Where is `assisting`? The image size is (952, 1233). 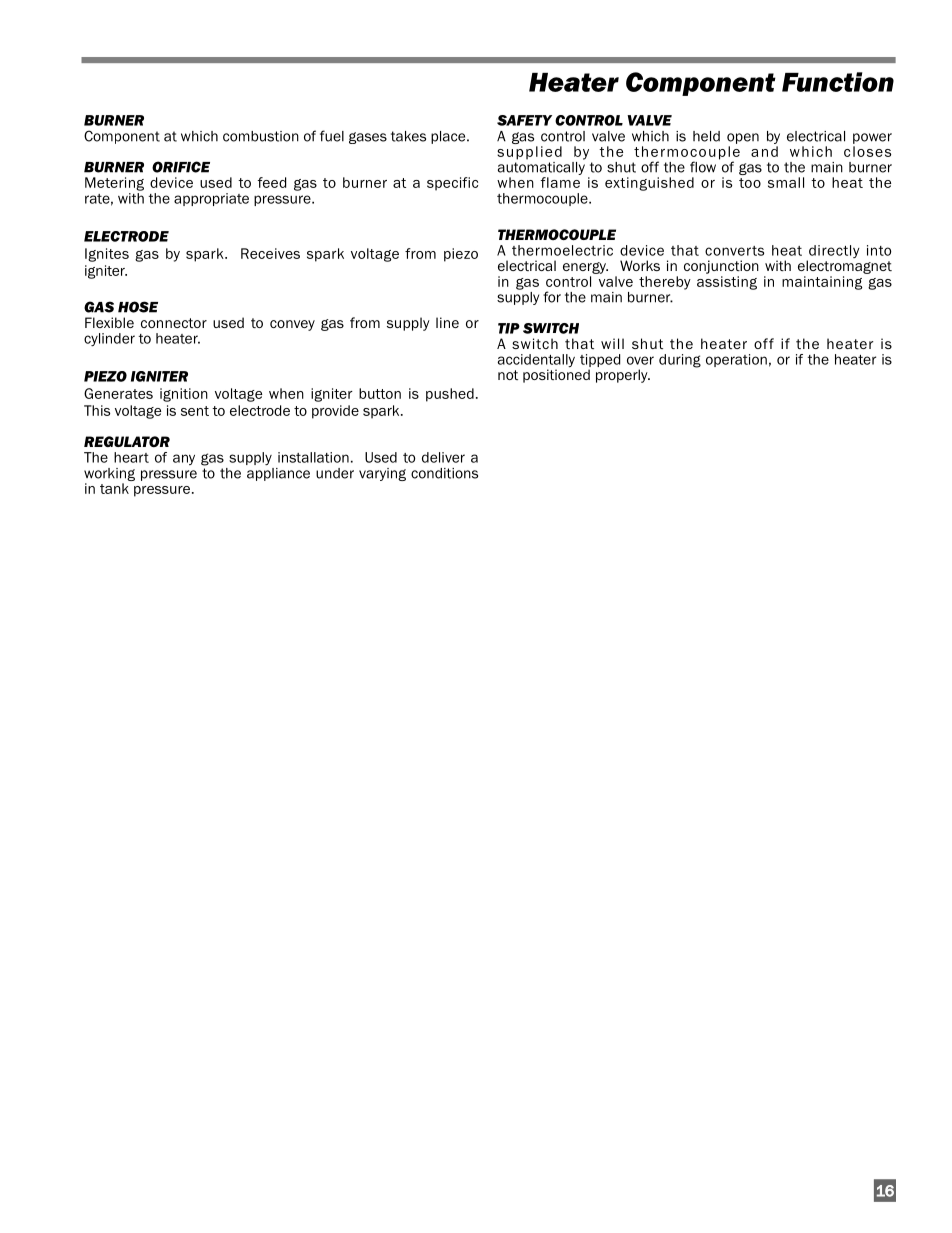
assisting is located at coordinates (727, 283).
